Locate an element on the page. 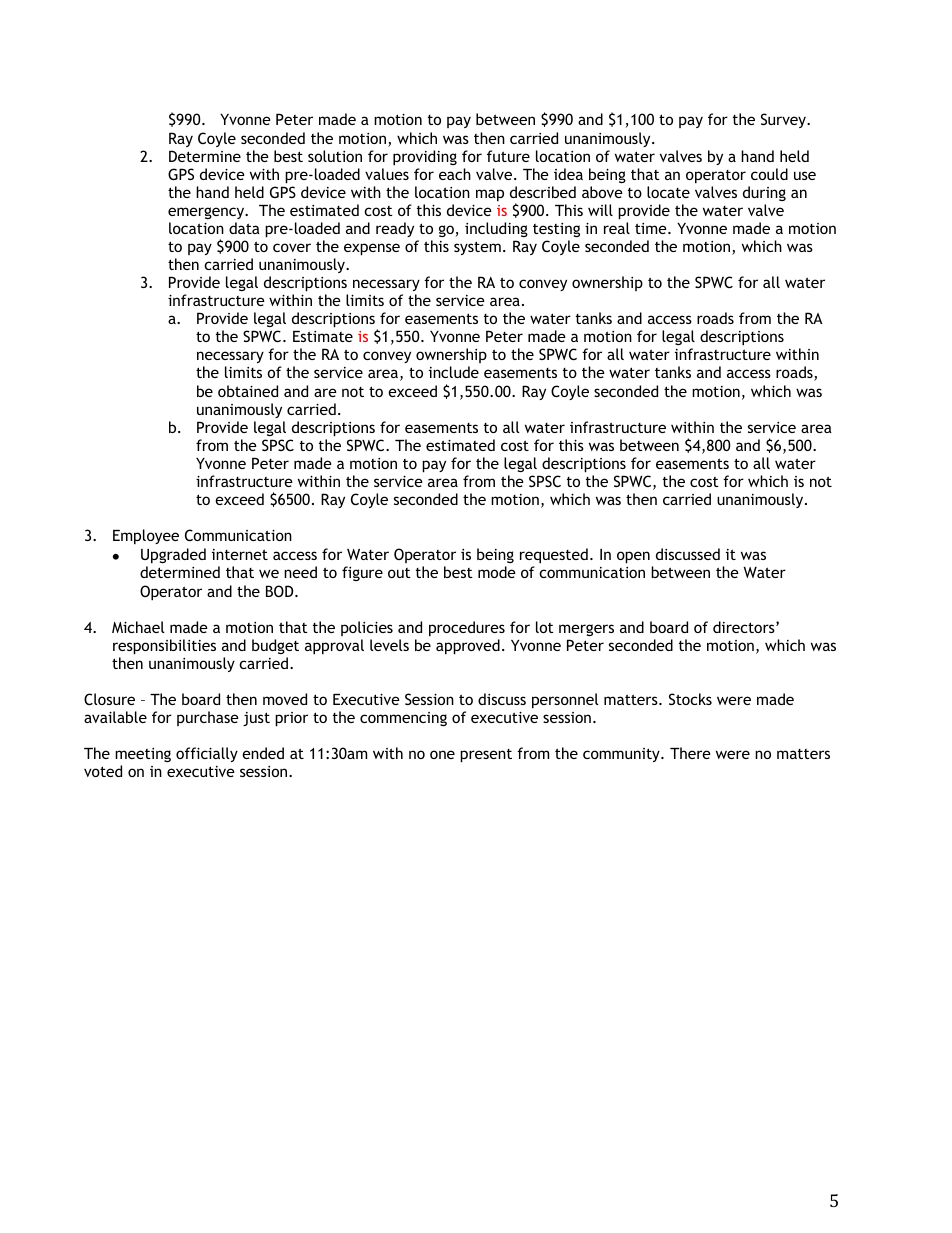  mode is located at coordinates (497, 572).
